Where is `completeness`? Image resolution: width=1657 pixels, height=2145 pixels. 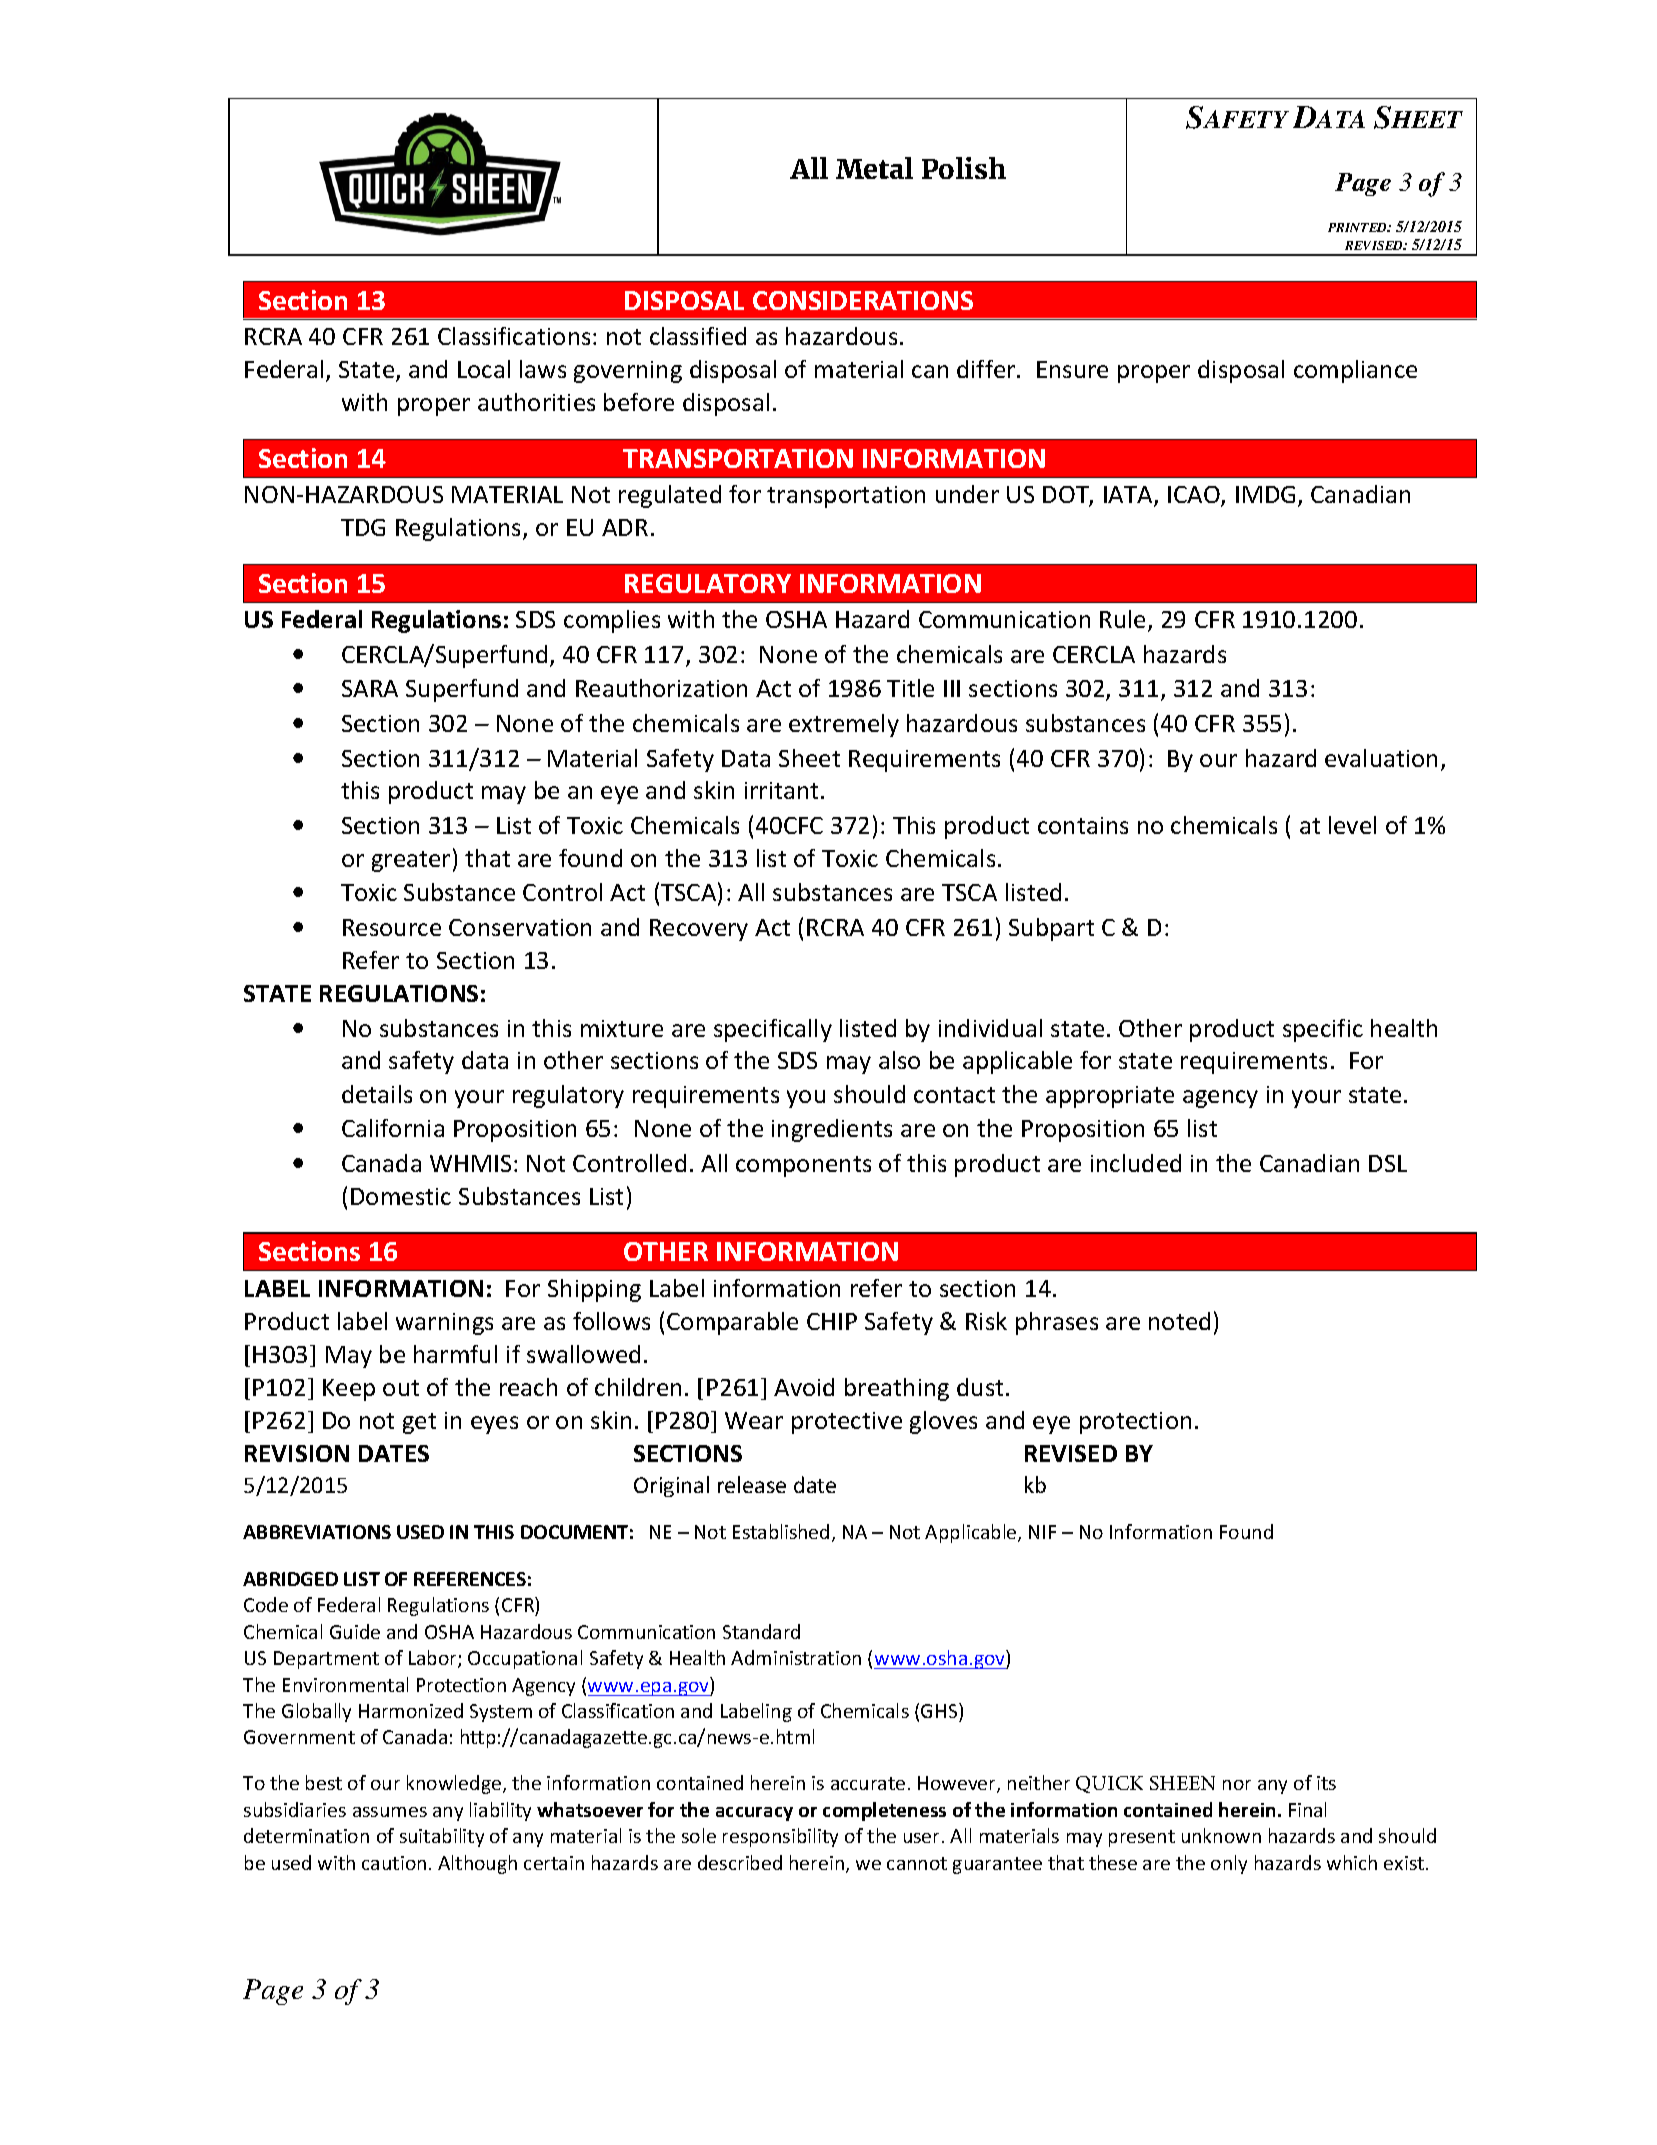 completeness is located at coordinates (884, 1811).
